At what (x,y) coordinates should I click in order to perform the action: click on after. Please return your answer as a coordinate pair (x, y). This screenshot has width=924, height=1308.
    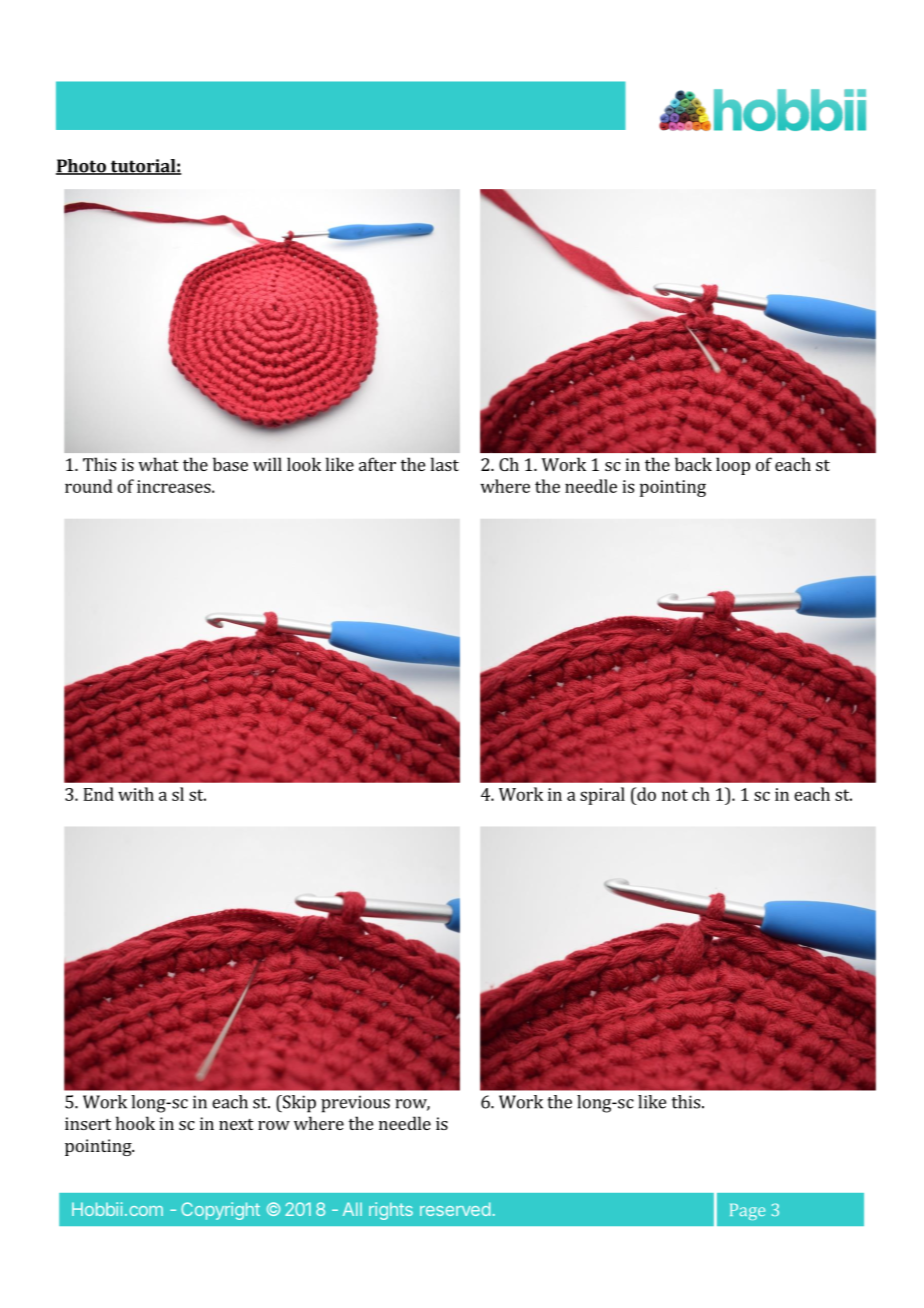
    Looking at the image, I should click on (377, 464).
